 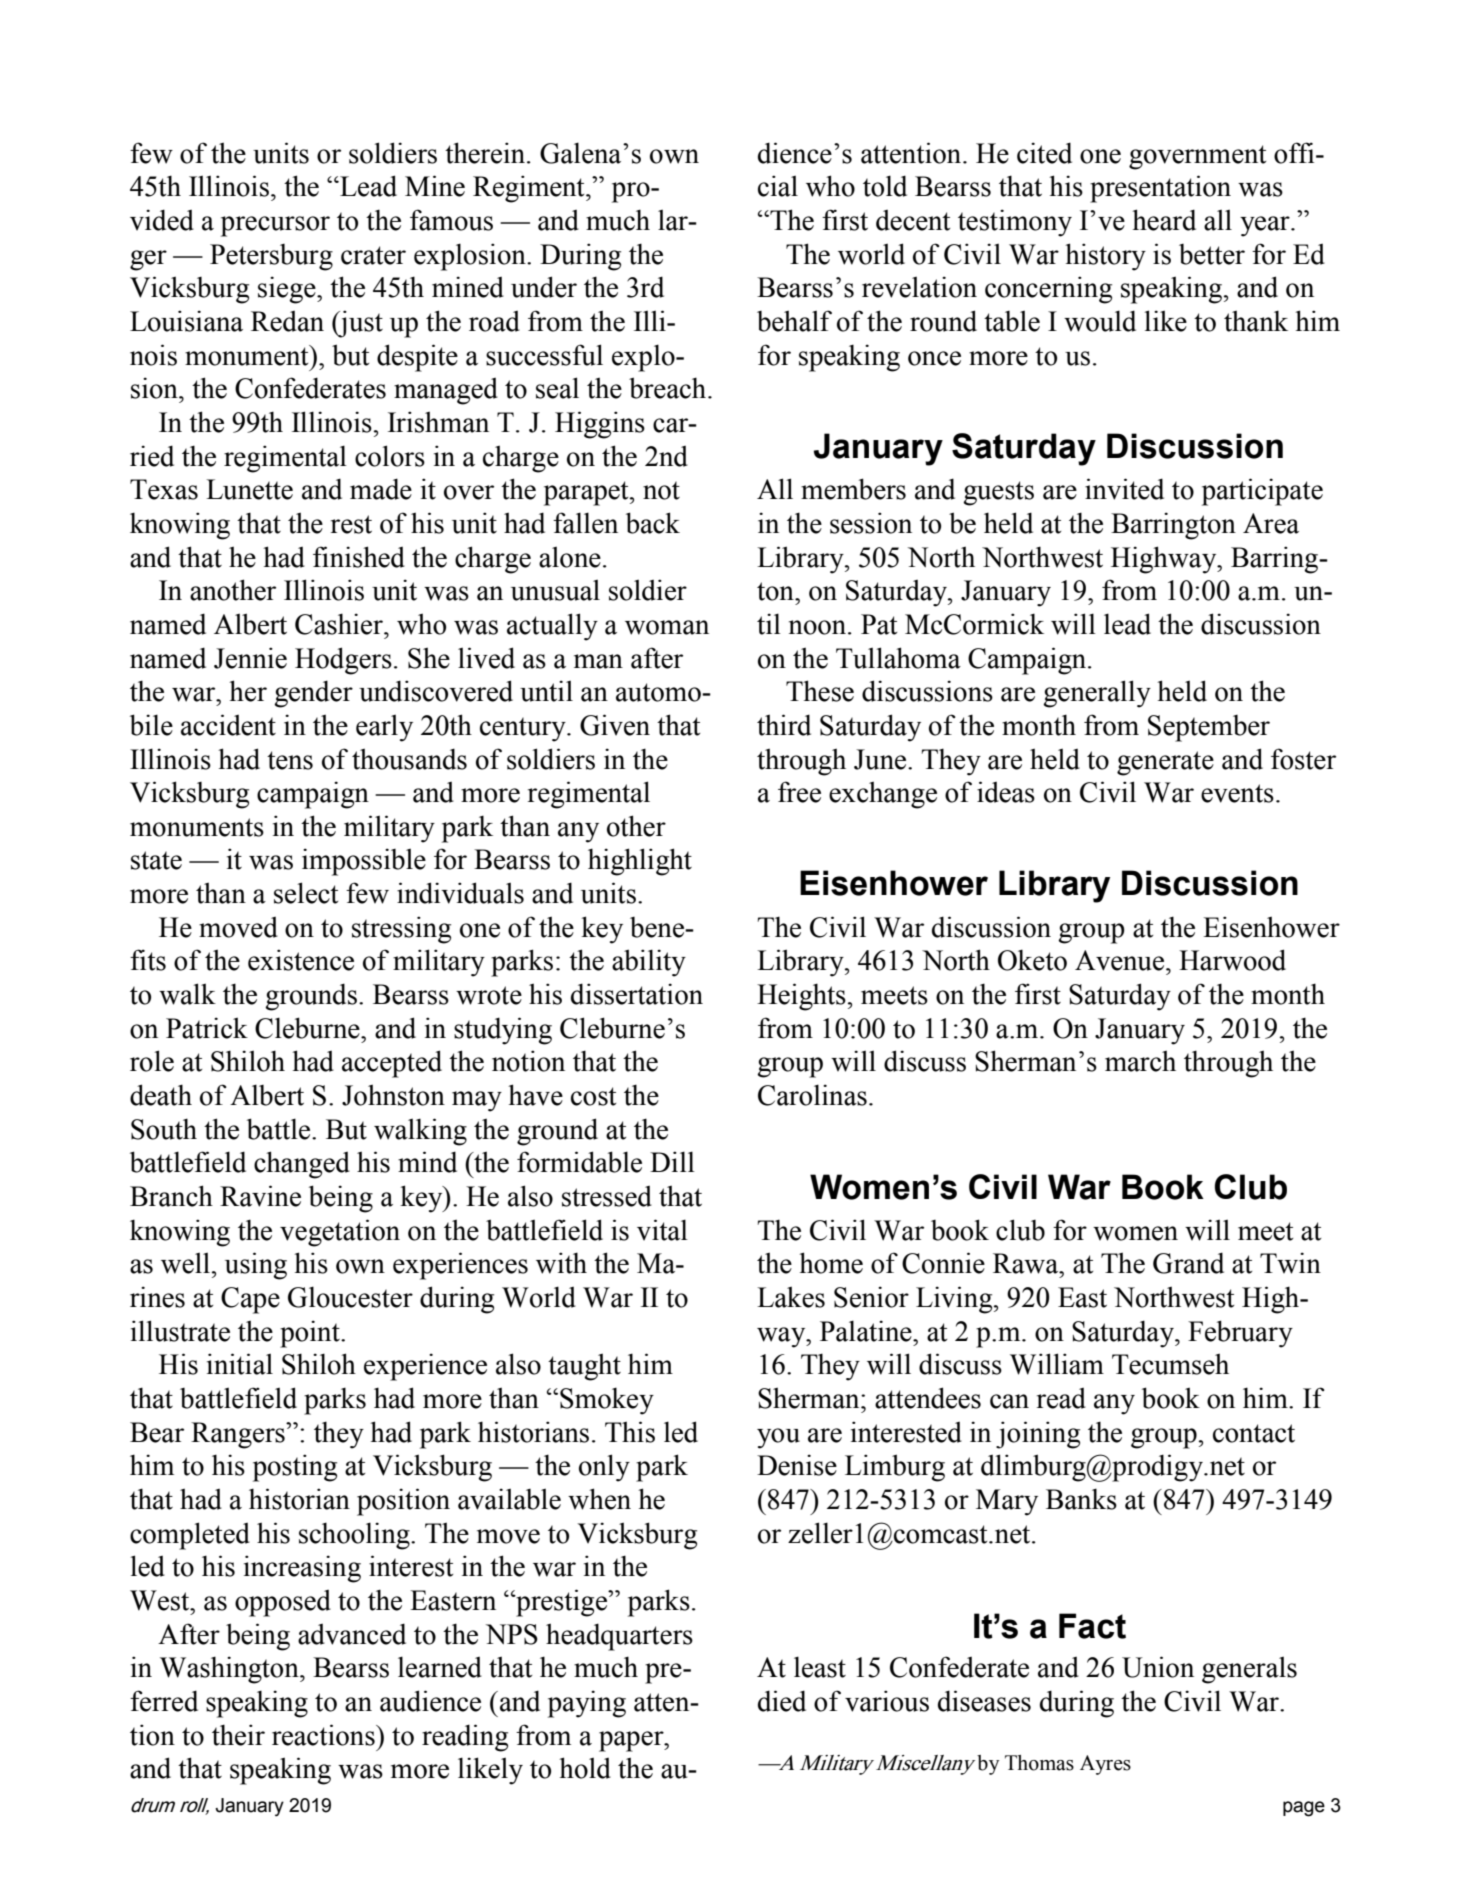 What do you see at coordinates (359, 557) in the image?
I see `finished` at bounding box center [359, 557].
